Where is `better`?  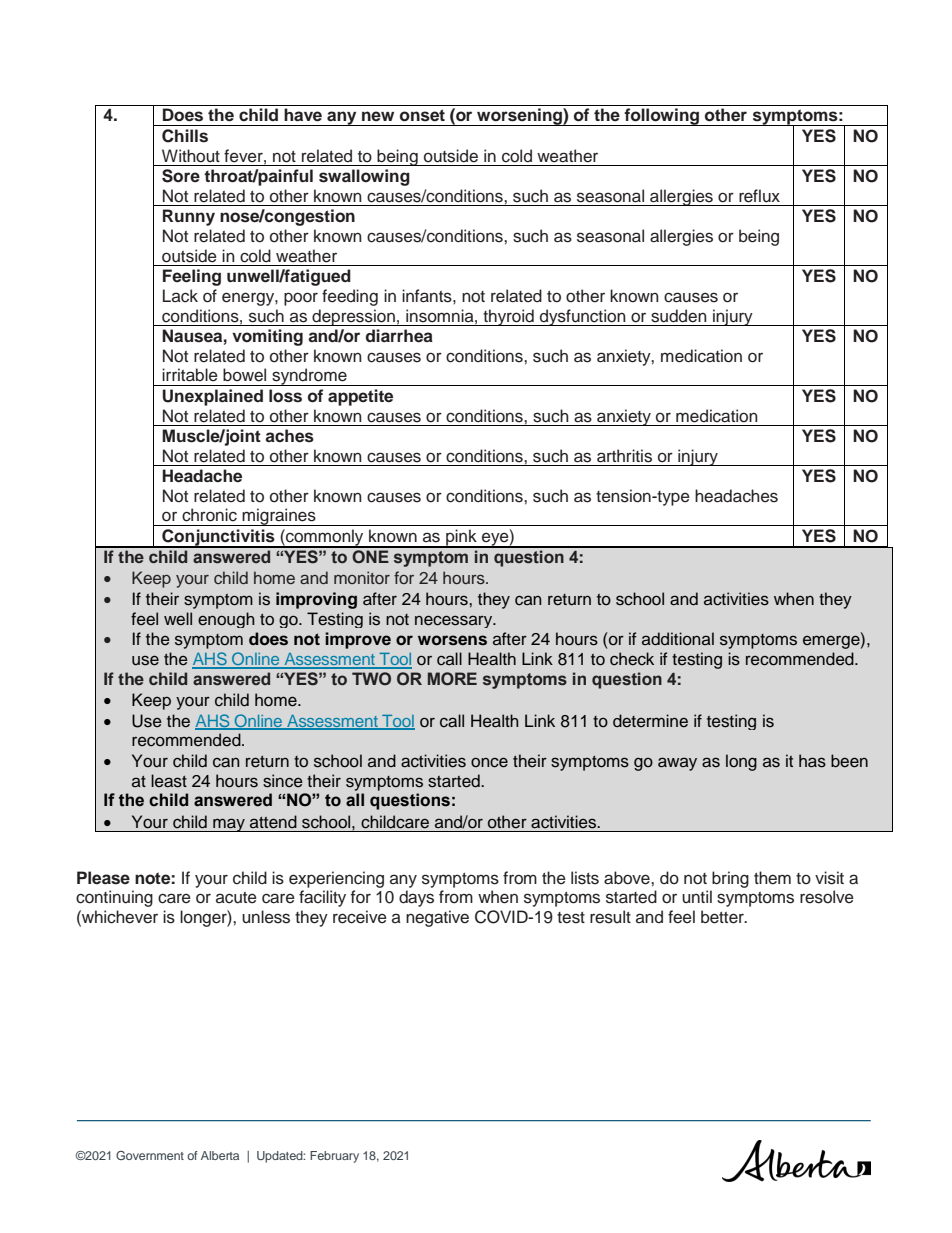 better is located at coordinates (723, 917).
